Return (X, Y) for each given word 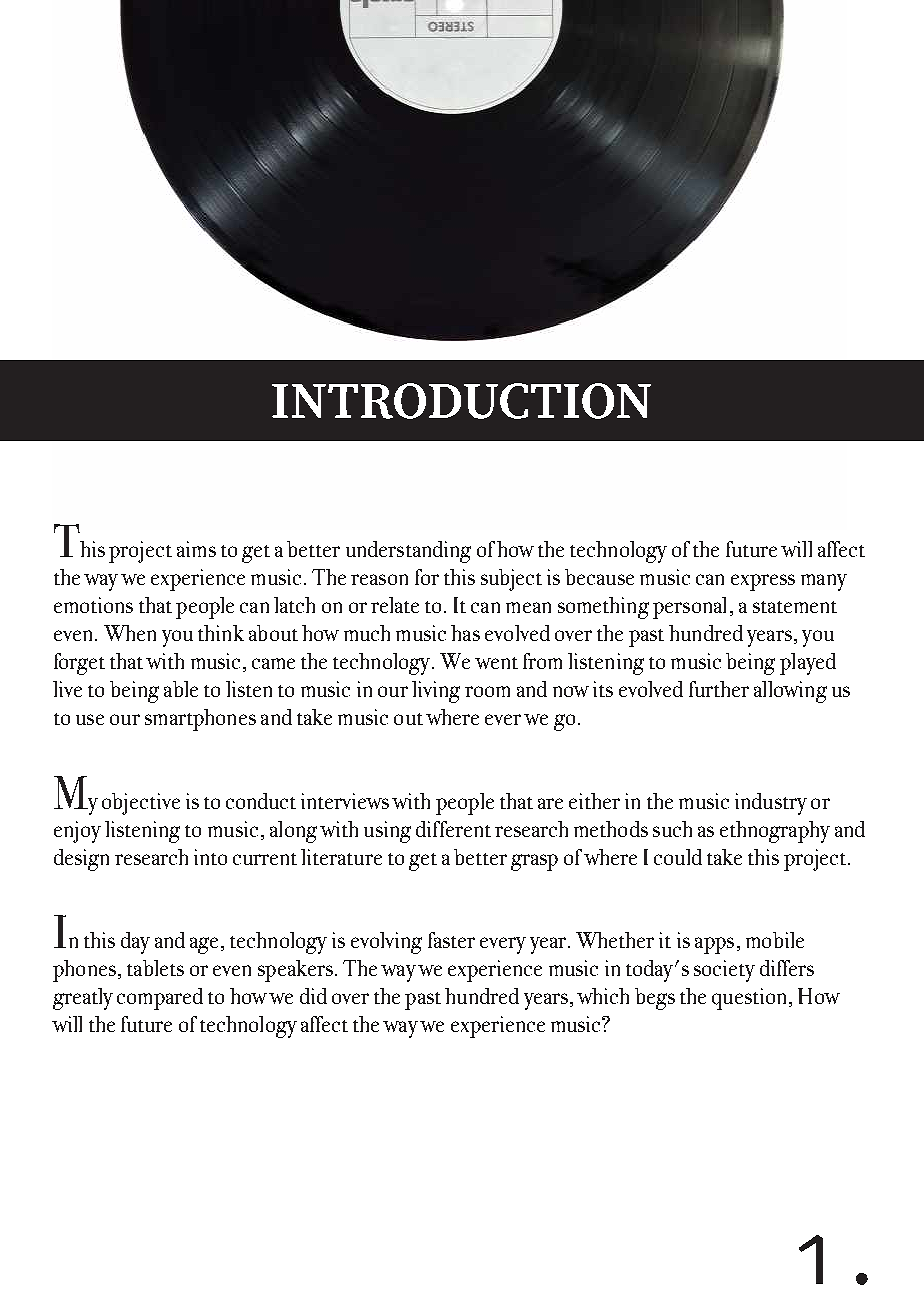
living (436, 692)
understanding (408, 552)
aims (196, 549)
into (210, 857)
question (751, 999)
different (453, 829)
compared (160, 999)
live (67, 689)
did (313, 996)
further (719, 689)
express (763, 582)
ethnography (775, 832)
